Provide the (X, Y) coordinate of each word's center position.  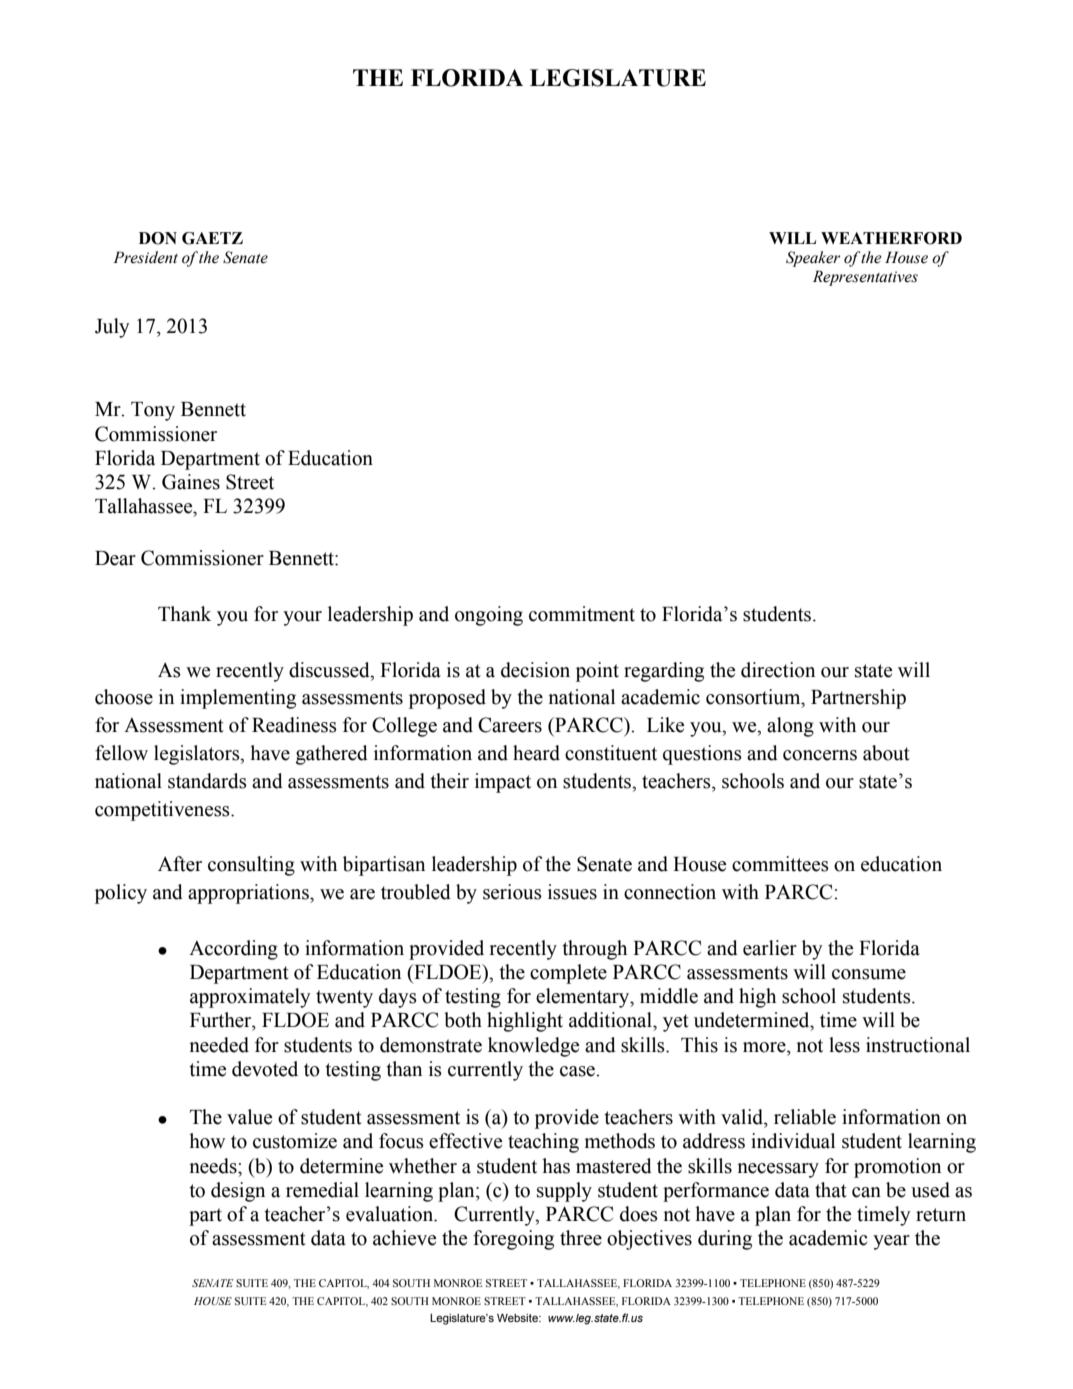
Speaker (813, 259)
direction (778, 670)
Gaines (191, 482)
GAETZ (212, 238)
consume (869, 974)
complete (568, 974)
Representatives (865, 278)
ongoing (489, 616)
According (233, 950)
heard (536, 753)
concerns (820, 755)
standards (207, 781)
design (238, 1192)
